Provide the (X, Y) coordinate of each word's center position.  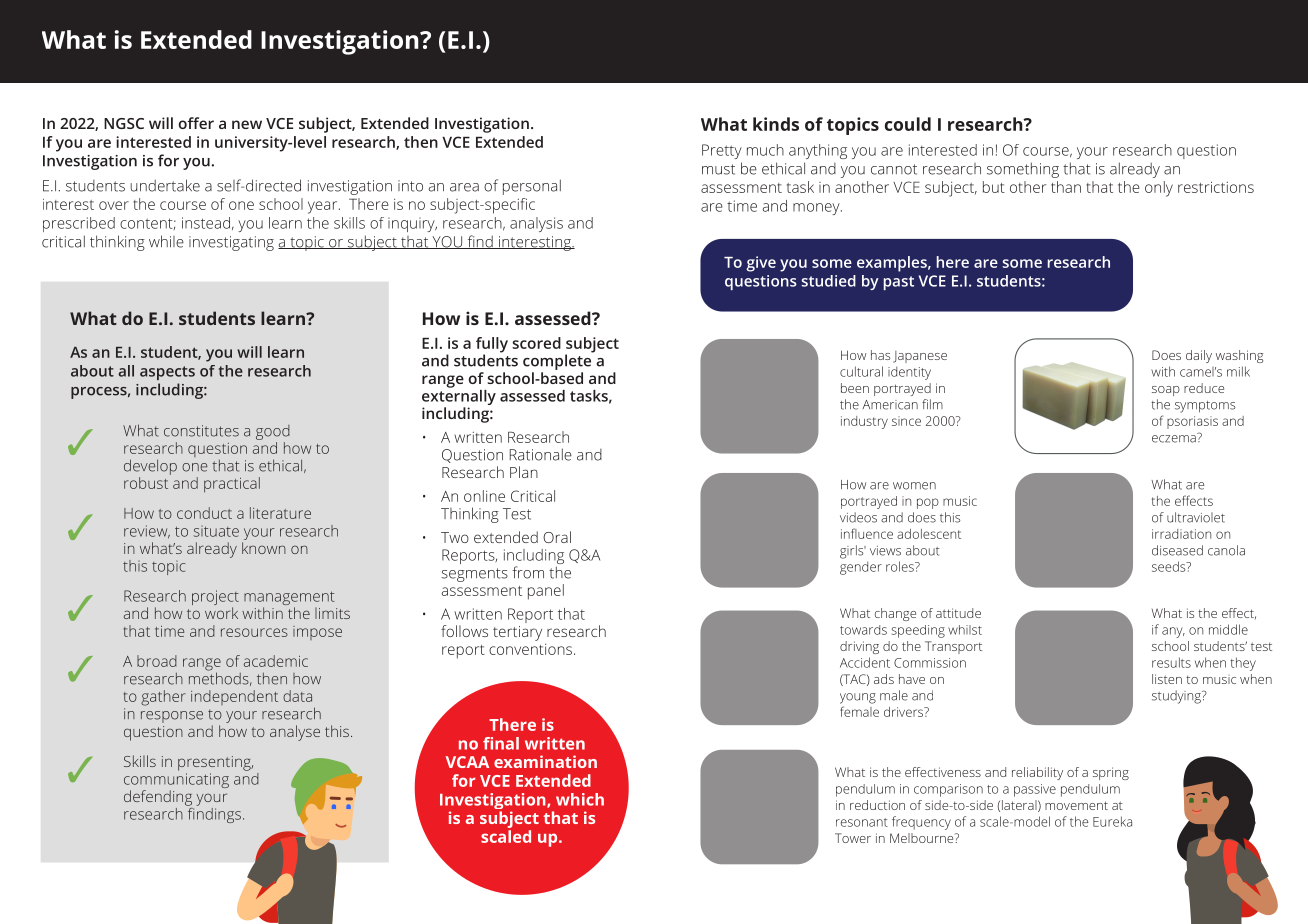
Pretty (722, 151)
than (1066, 187)
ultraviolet (1196, 517)
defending (158, 798)
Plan (524, 472)
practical (232, 485)
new (247, 124)
